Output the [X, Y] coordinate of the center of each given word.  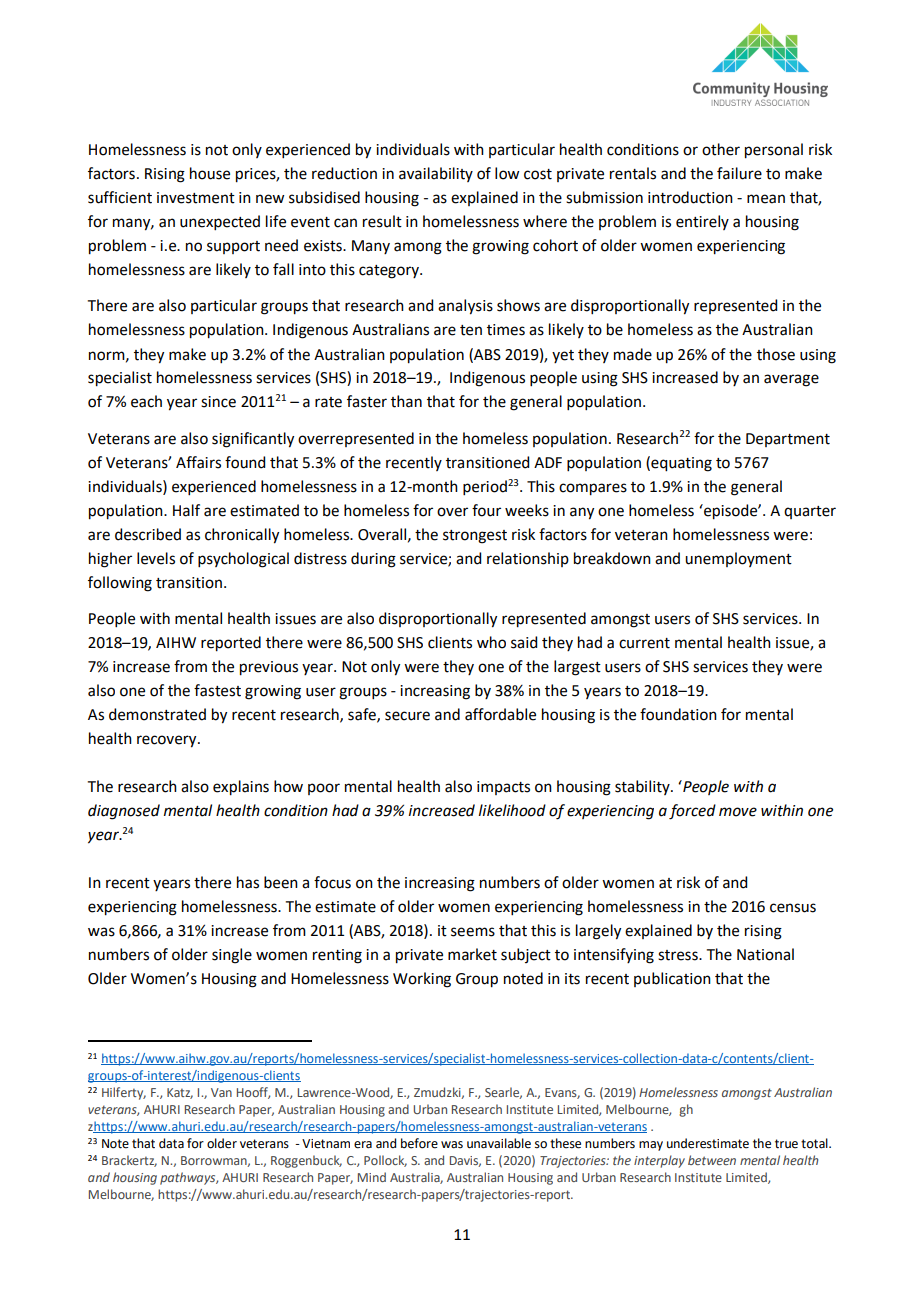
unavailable [499, 1143]
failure [739, 173]
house [210, 173]
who [491, 642]
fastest [217, 690]
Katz [180, 1093]
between [712, 1160]
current [644, 643]
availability [436, 174]
